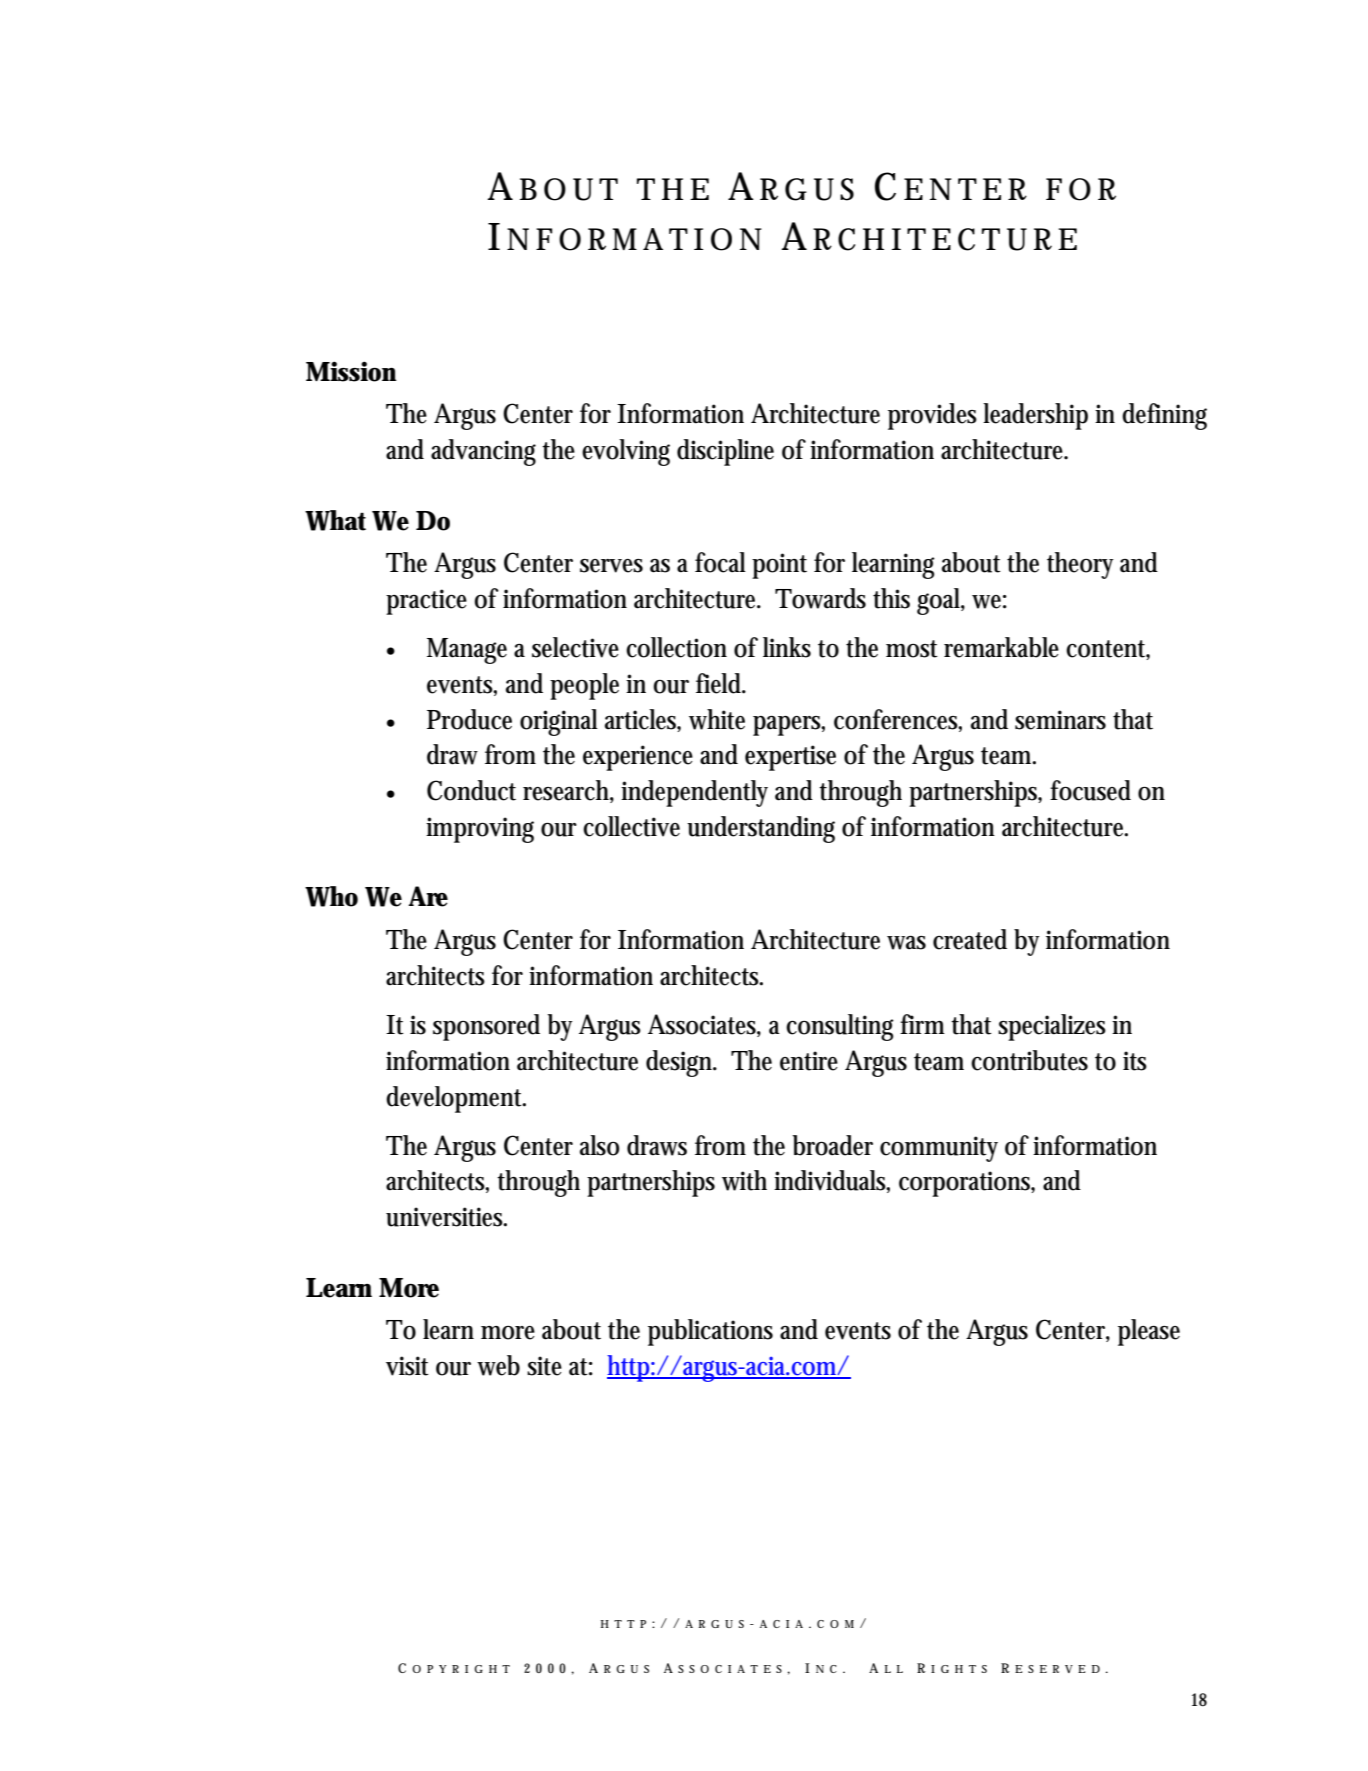  Describe the element at coordinates (467, 651) in the page. I see `Manage` at that location.
